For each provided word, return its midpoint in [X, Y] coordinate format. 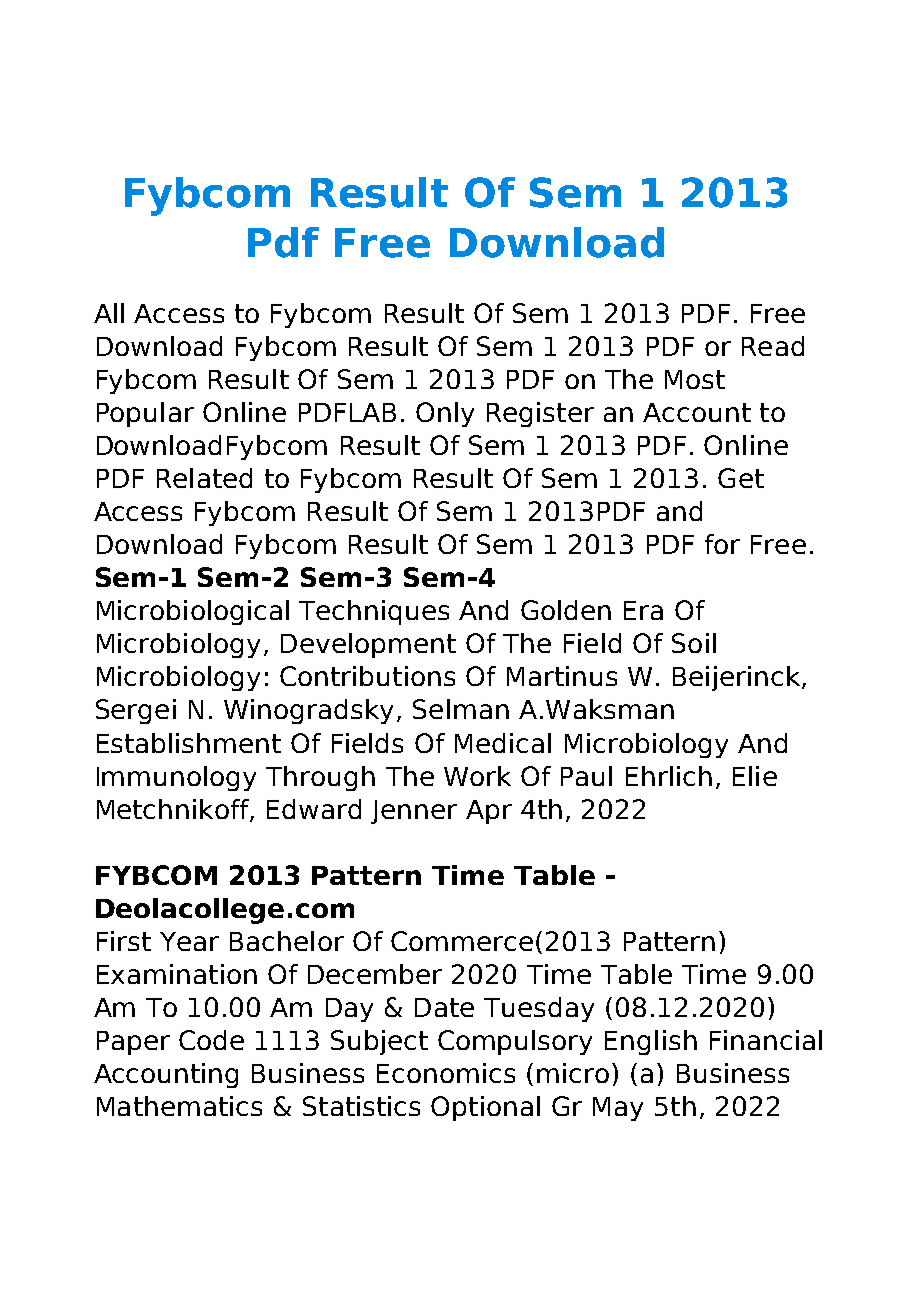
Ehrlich [669, 776]
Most [695, 379]
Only [445, 414]
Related [204, 478]
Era [643, 610]
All [109, 313]
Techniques [374, 612]
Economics [446, 1073]
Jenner [414, 812]
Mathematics [179, 1106]
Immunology [176, 778]
